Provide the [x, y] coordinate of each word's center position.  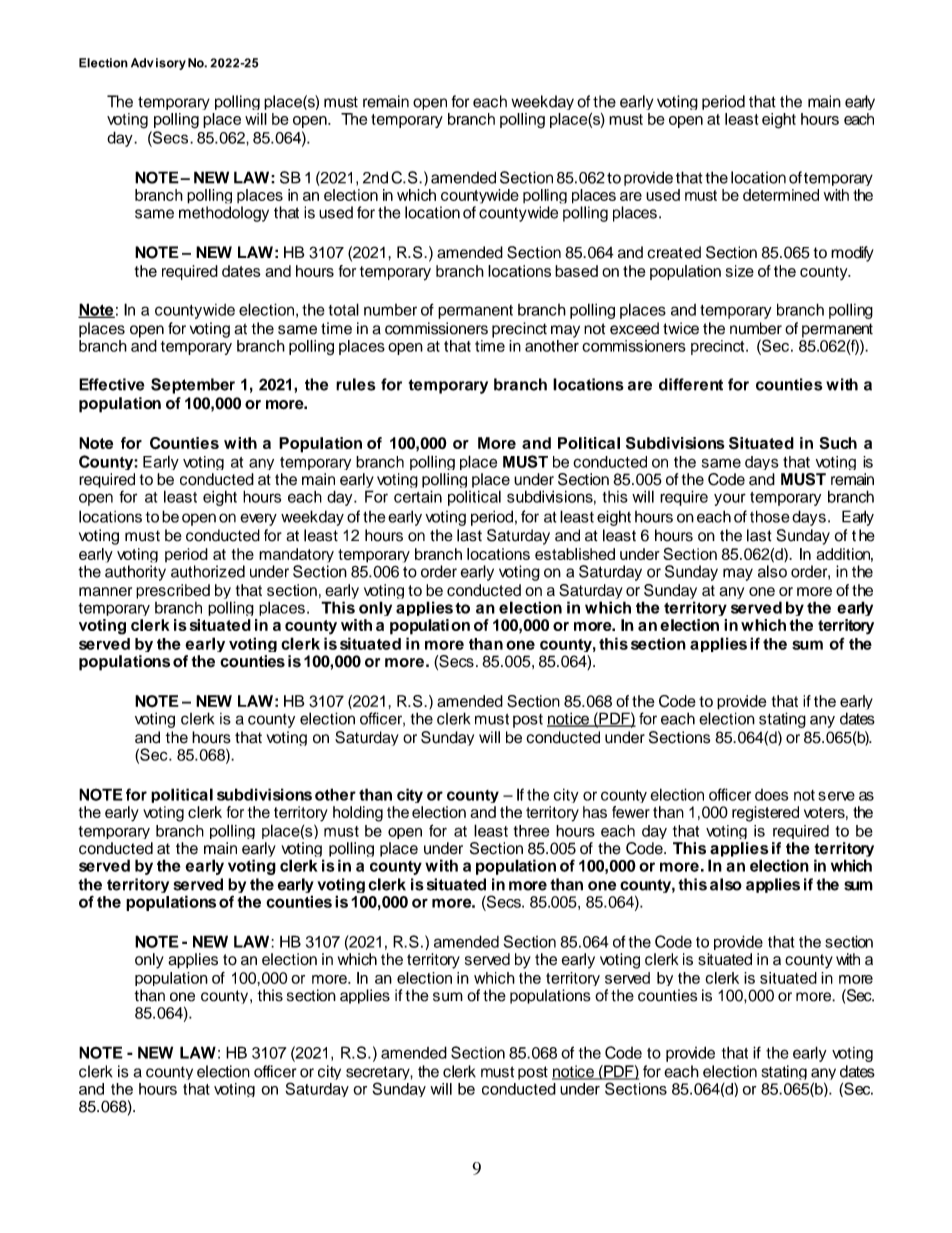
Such [838, 443]
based [576, 271]
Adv [142, 63]
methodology [224, 214]
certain [418, 496]
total [344, 309]
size [740, 271]
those [770, 516]
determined [781, 195]
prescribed [173, 591]
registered [765, 814]
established [575, 554]
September [193, 386]
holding [358, 814]
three [531, 831]
